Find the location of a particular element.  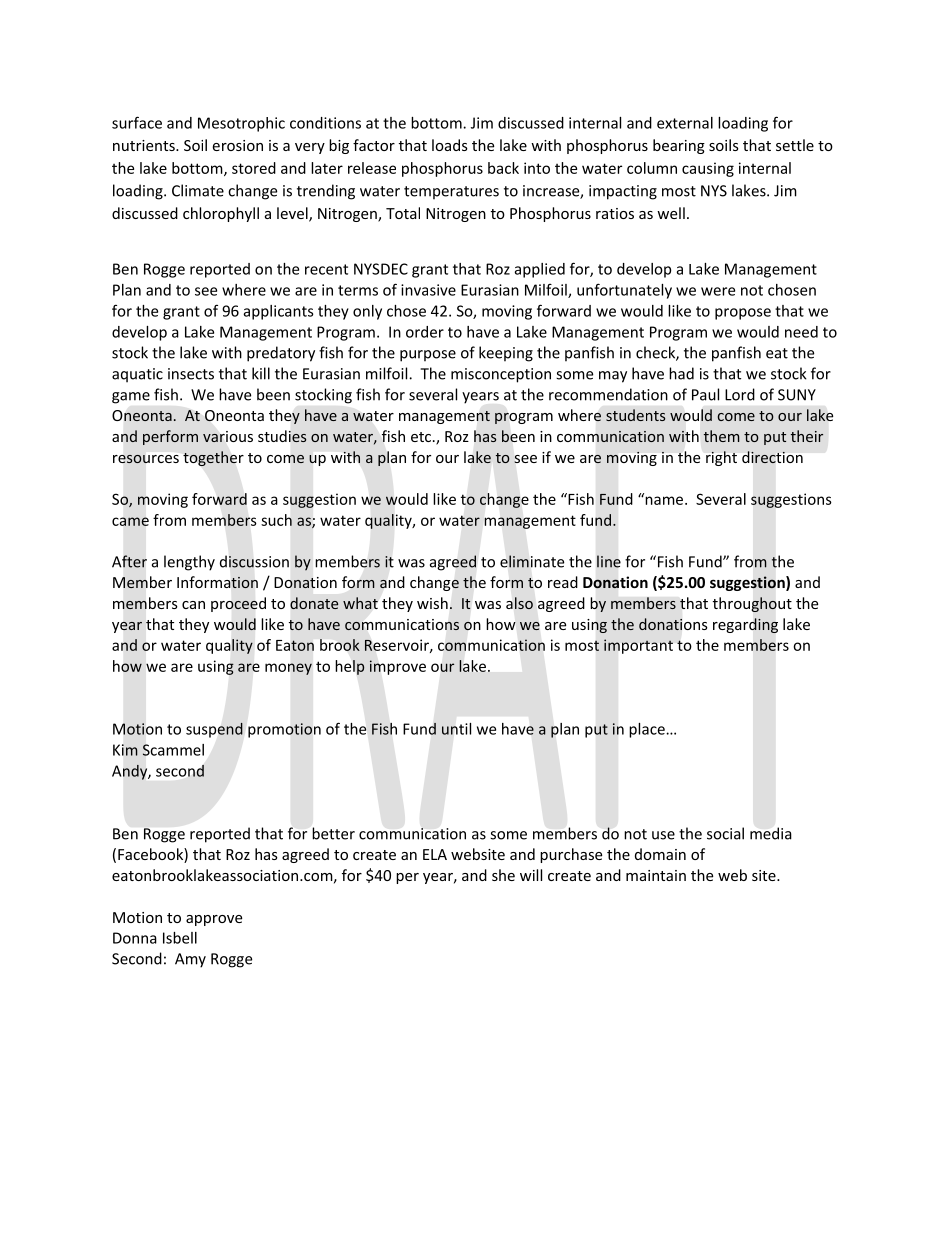

eliminate is located at coordinates (532, 561).
